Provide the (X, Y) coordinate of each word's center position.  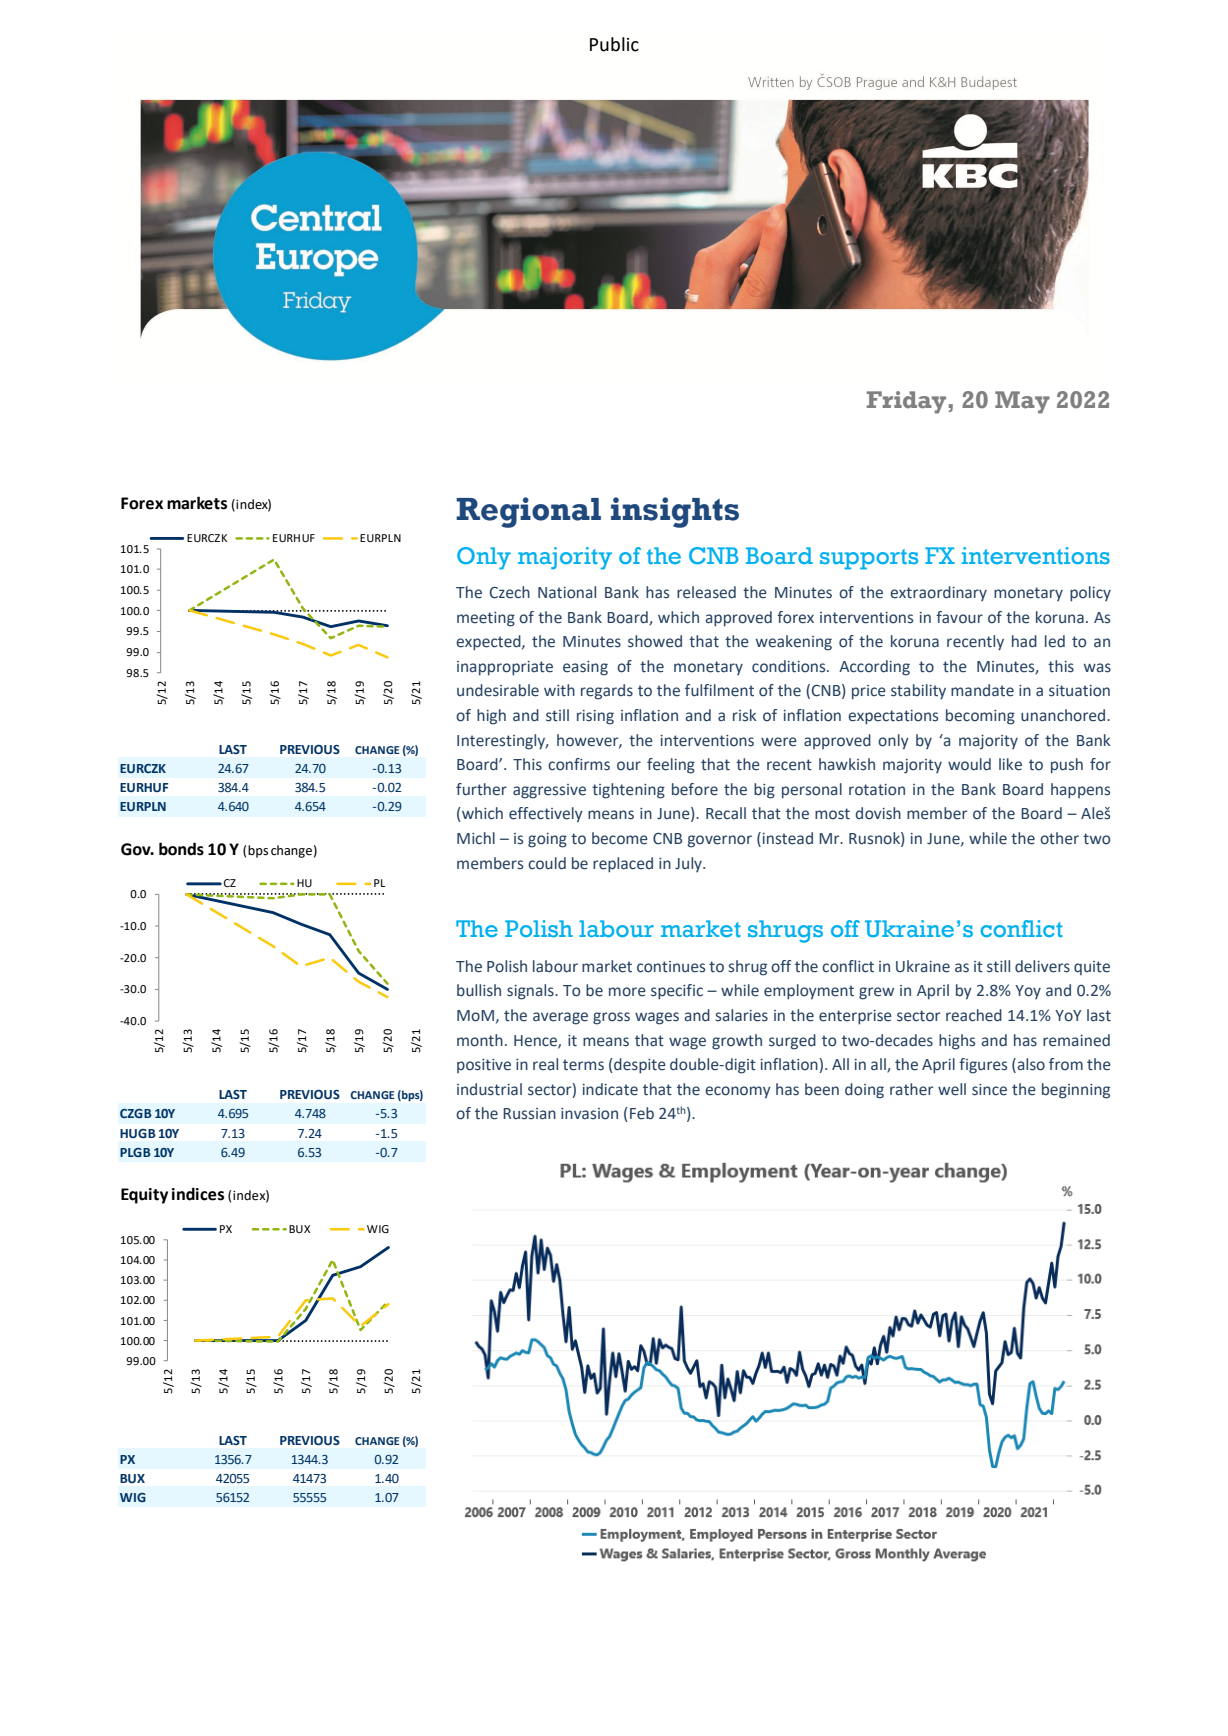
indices (198, 1194)
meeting (486, 619)
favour (959, 617)
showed (655, 641)
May (1022, 402)
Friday (906, 402)
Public (614, 44)
